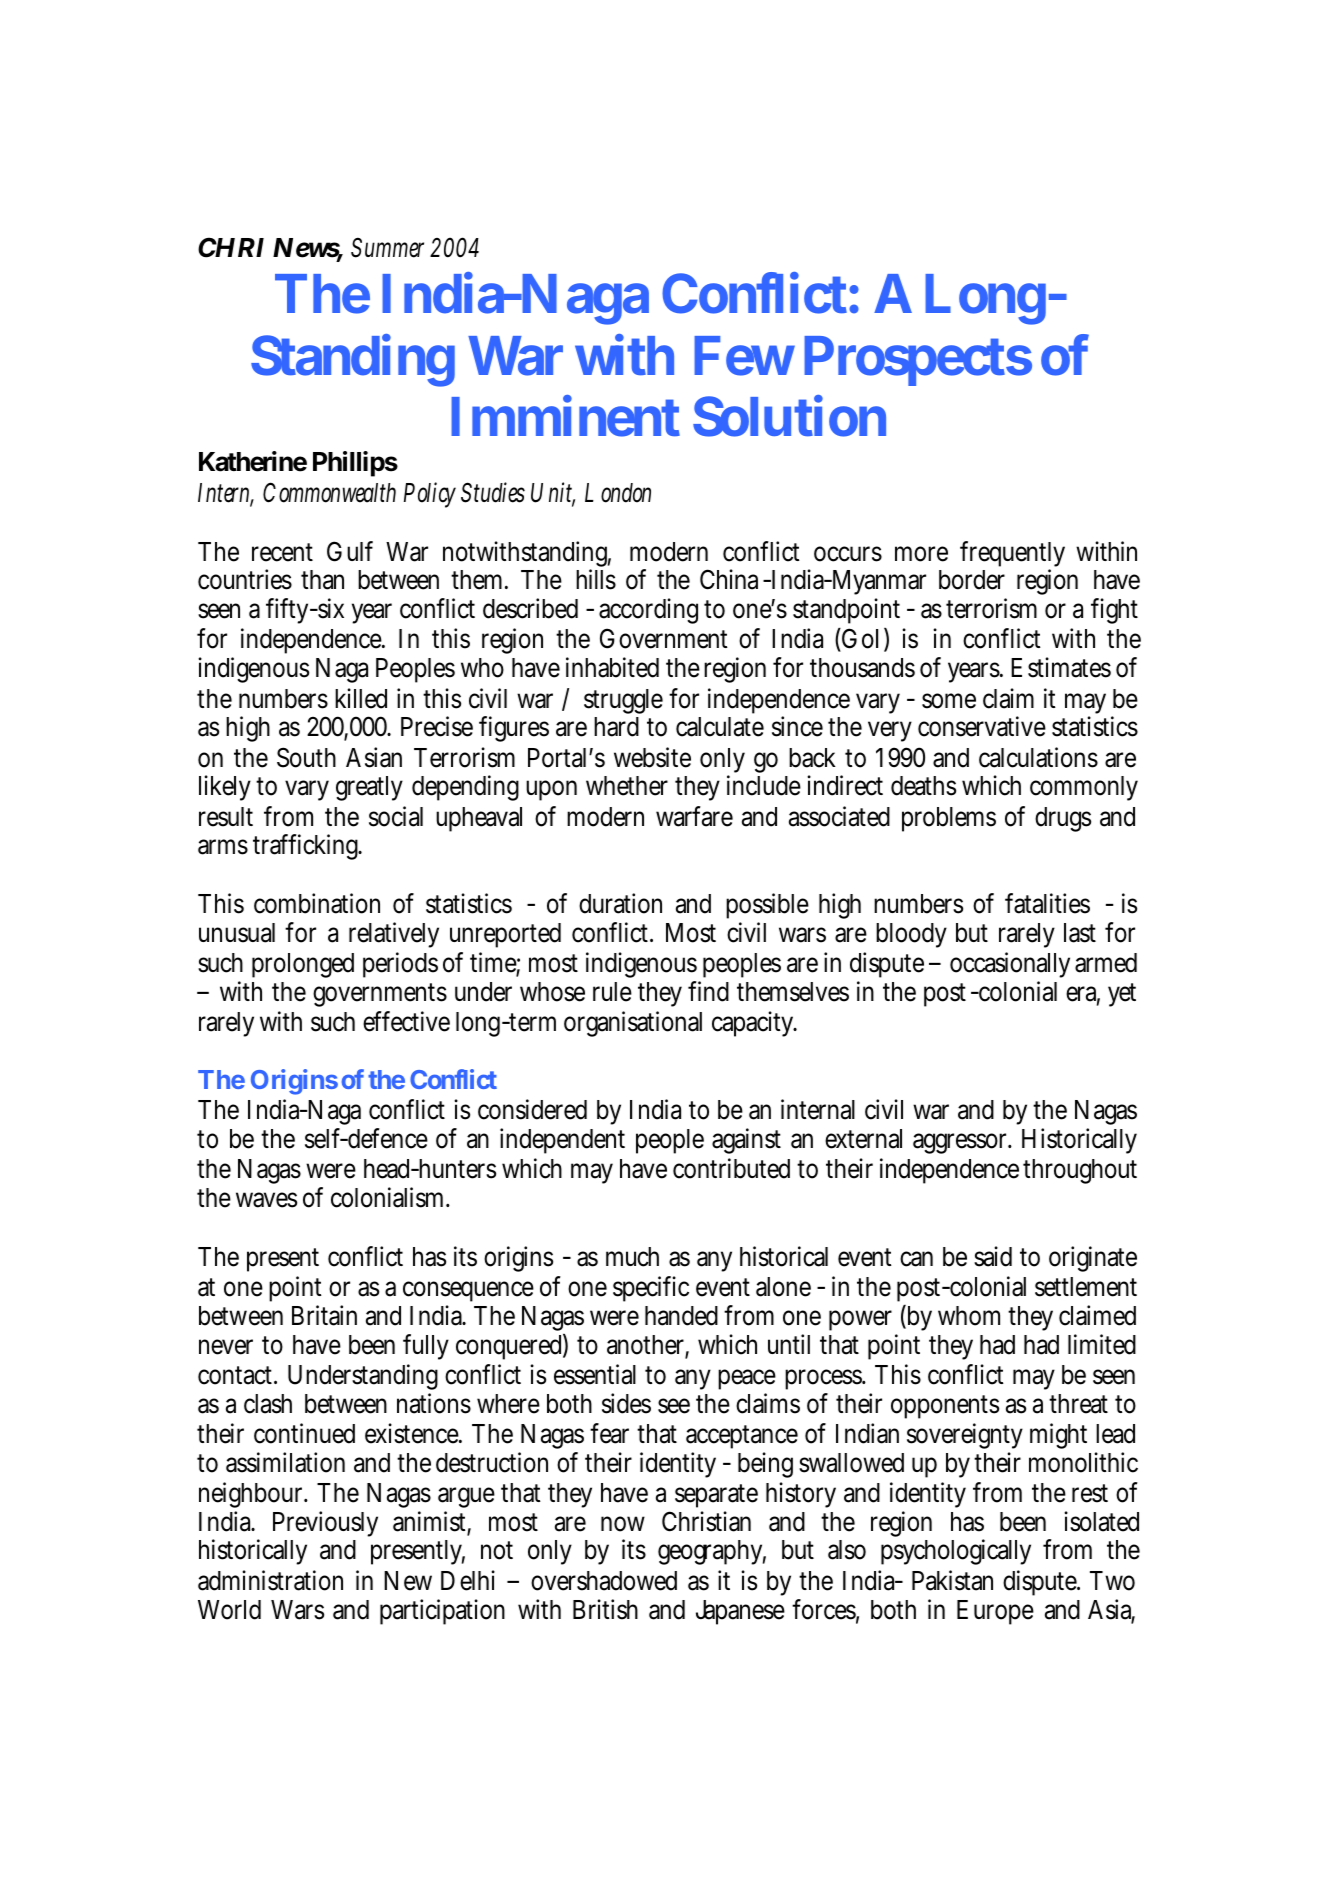 The width and height of the document is (1340, 1894). I want to click on Solution, so click(789, 416).
